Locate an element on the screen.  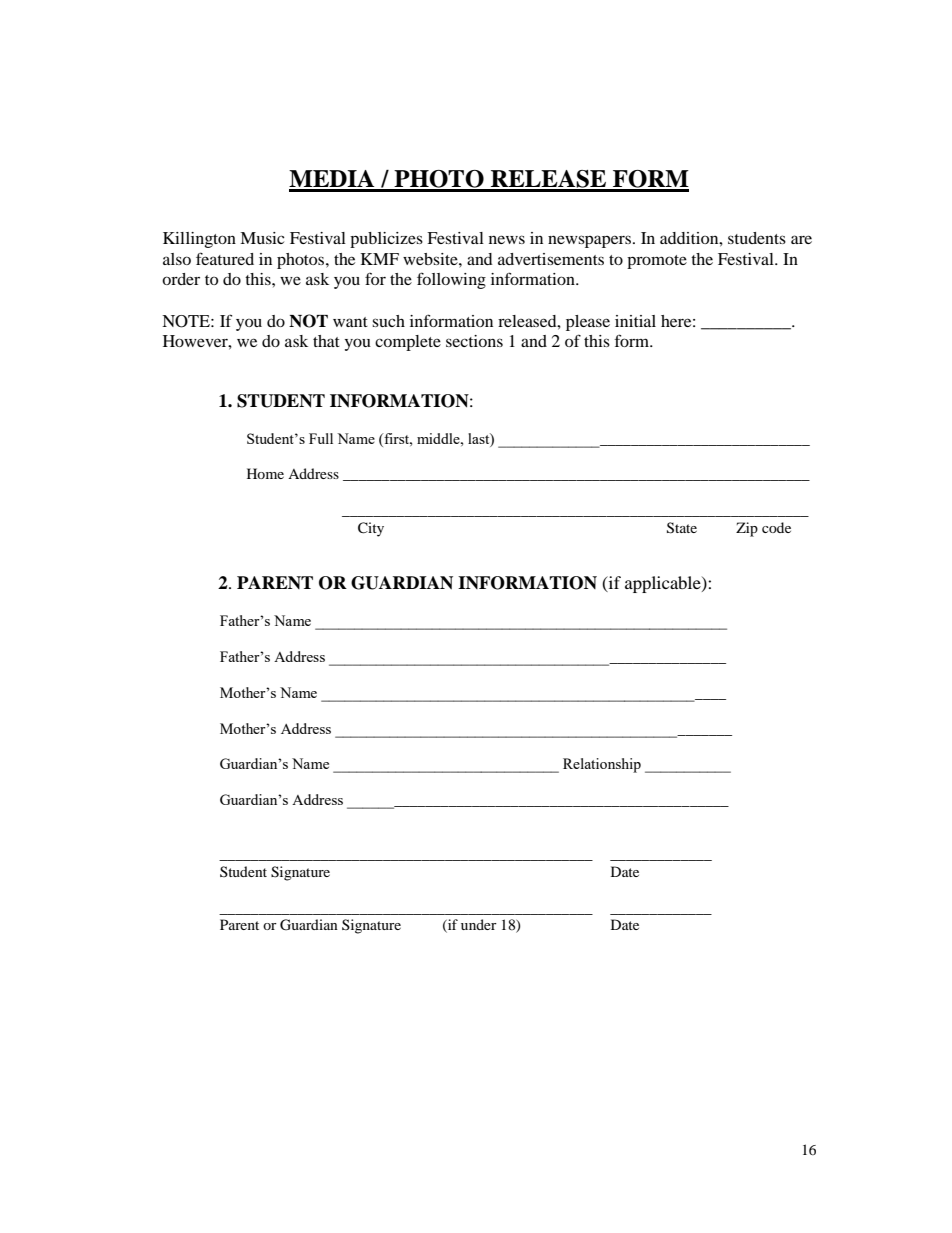
following is located at coordinates (451, 280).
